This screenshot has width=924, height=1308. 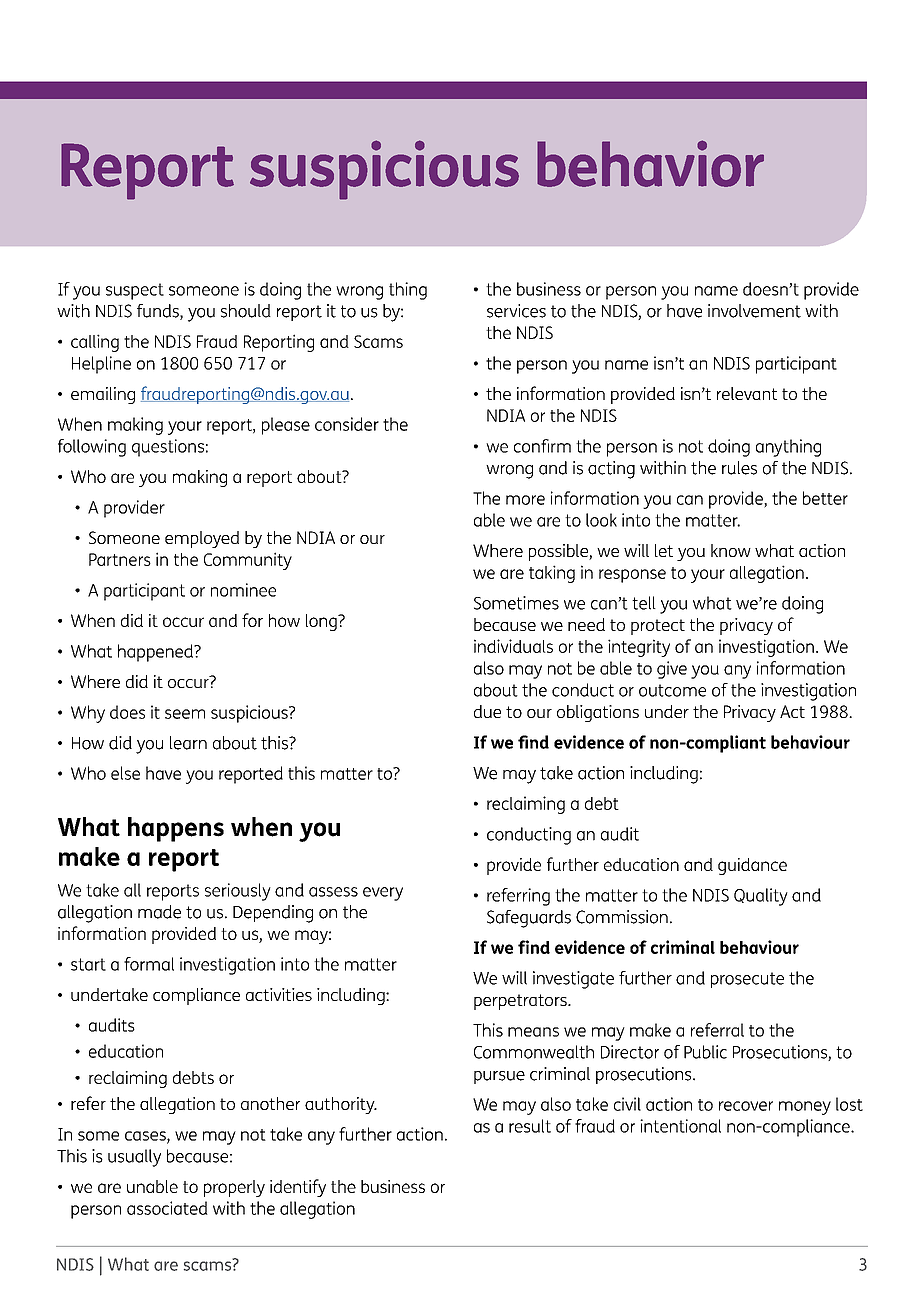 I want to click on due, so click(x=487, y=711).
